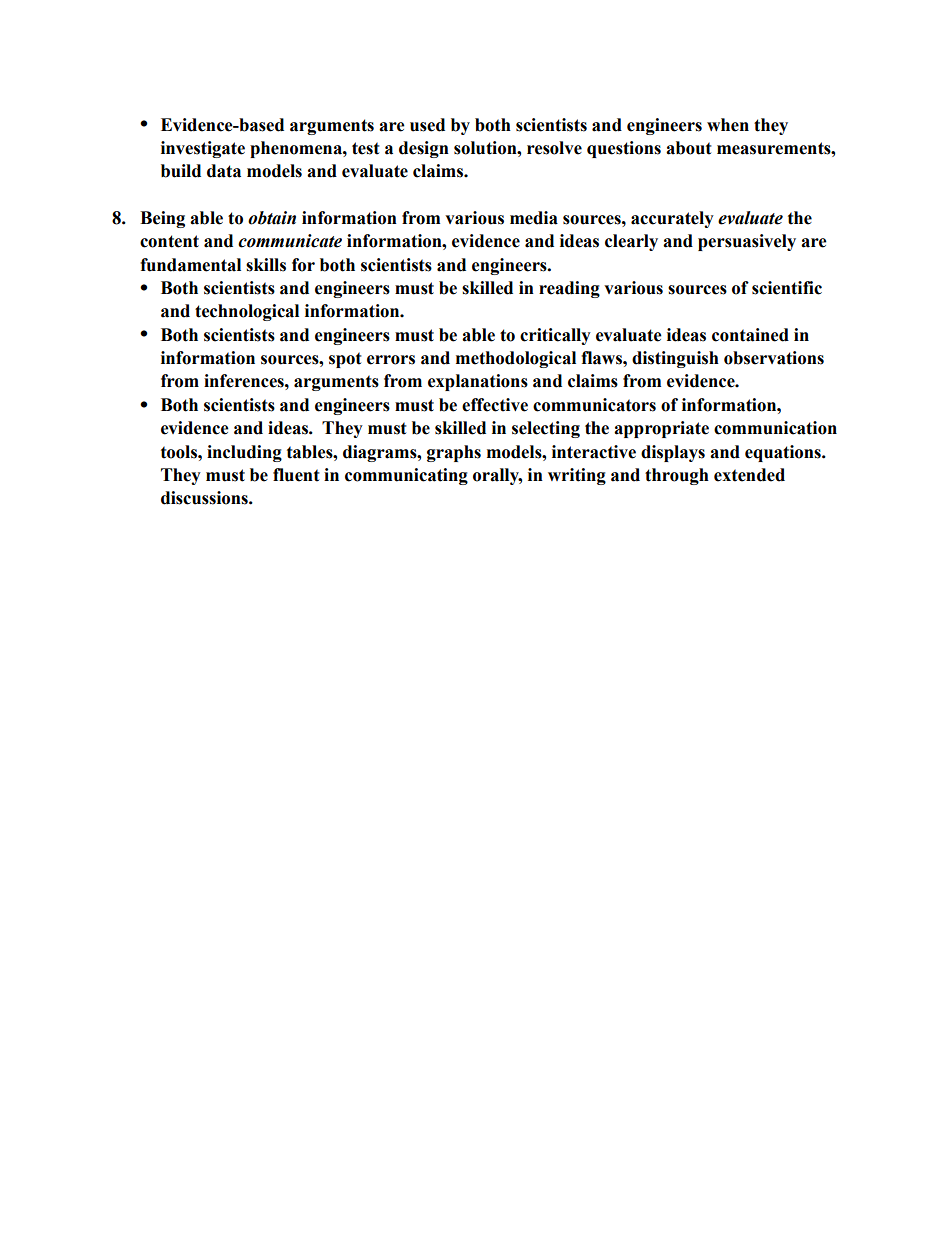 This screenshot has height=1233, width=952. I want to click on technological, so click(247, 312).
